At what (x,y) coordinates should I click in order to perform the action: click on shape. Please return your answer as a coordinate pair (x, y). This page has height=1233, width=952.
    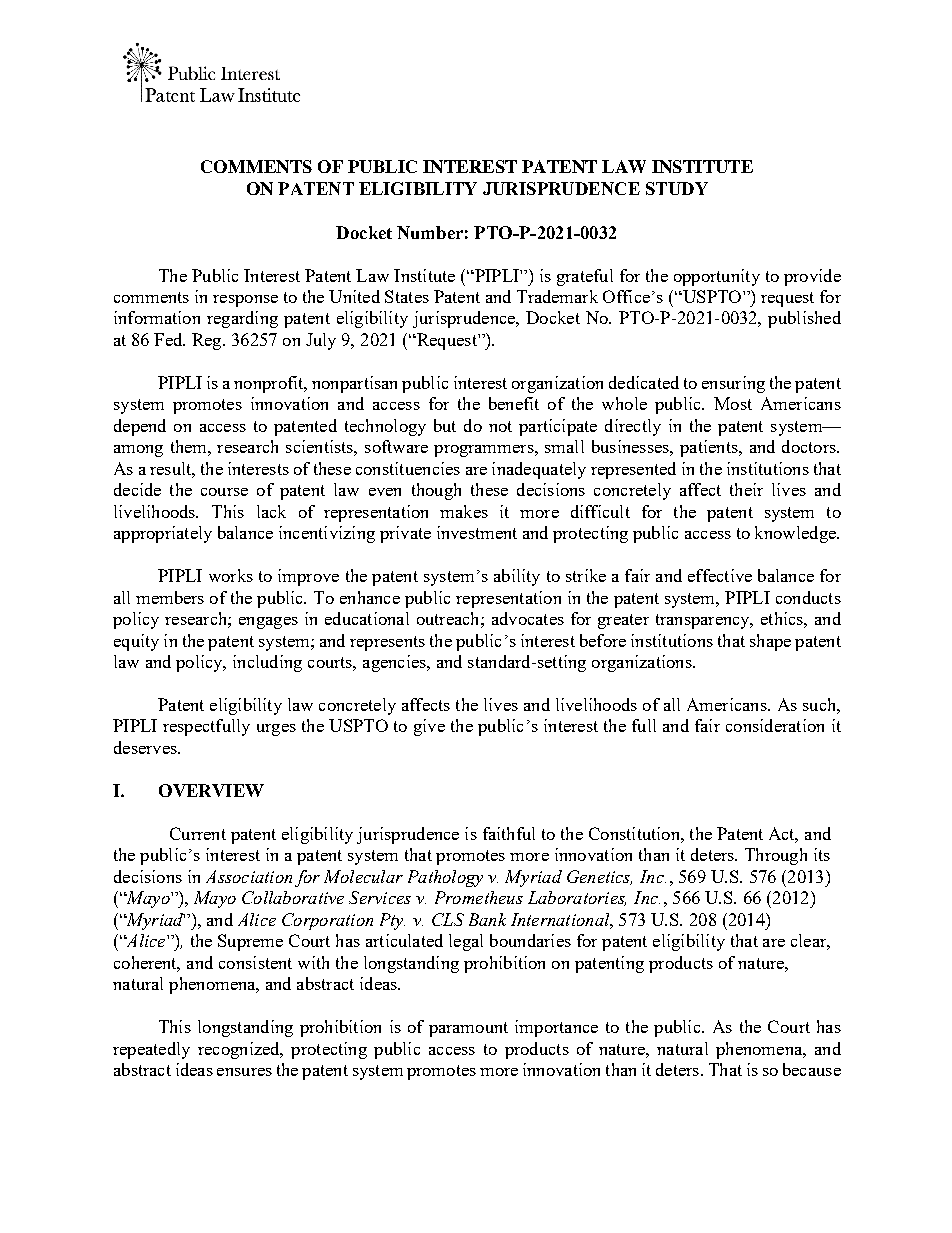
    Looking at the image, I should click on (770, 642).
